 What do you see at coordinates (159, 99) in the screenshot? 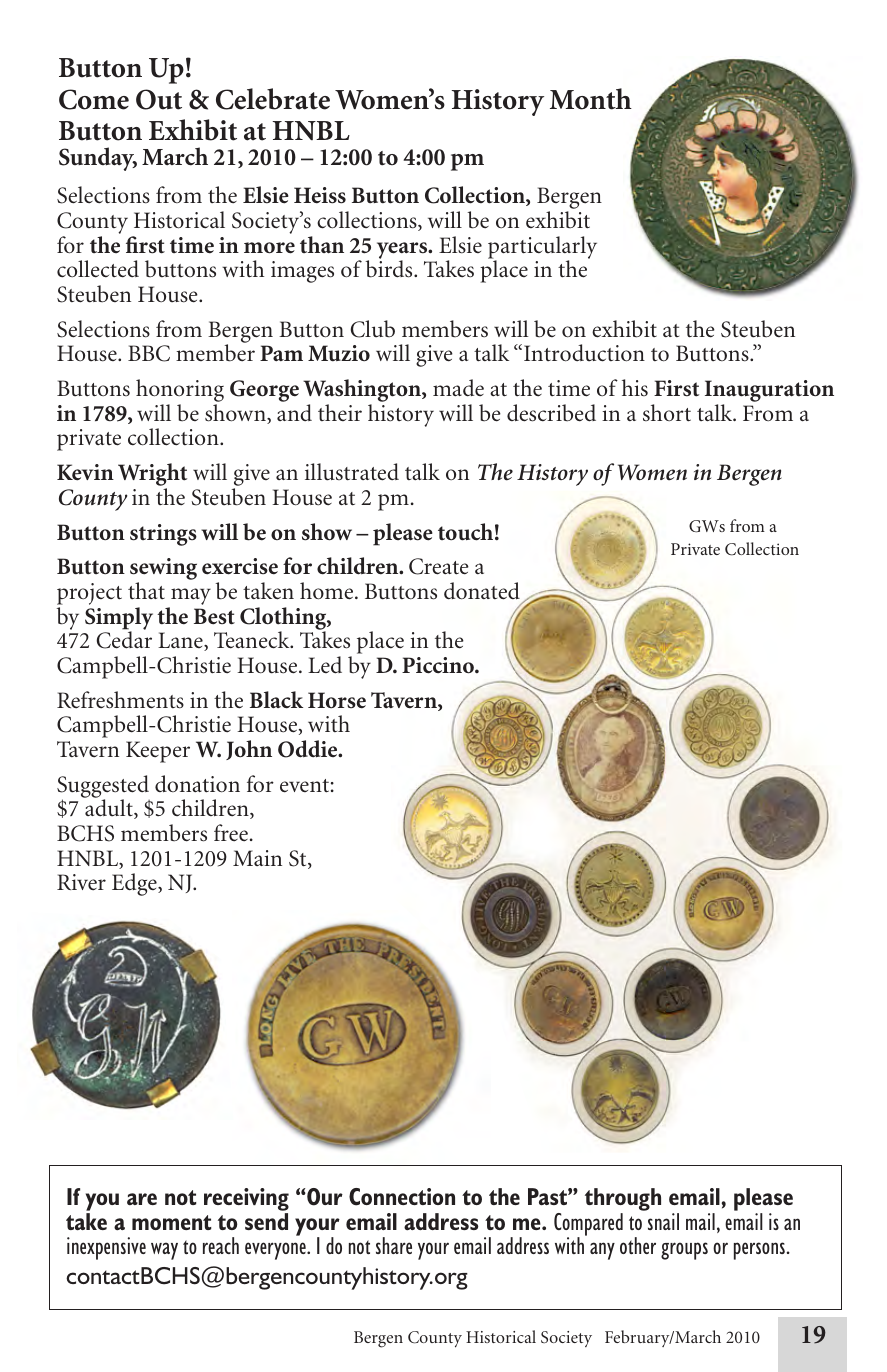
I see `Out` at bounding box center [159, 99].
